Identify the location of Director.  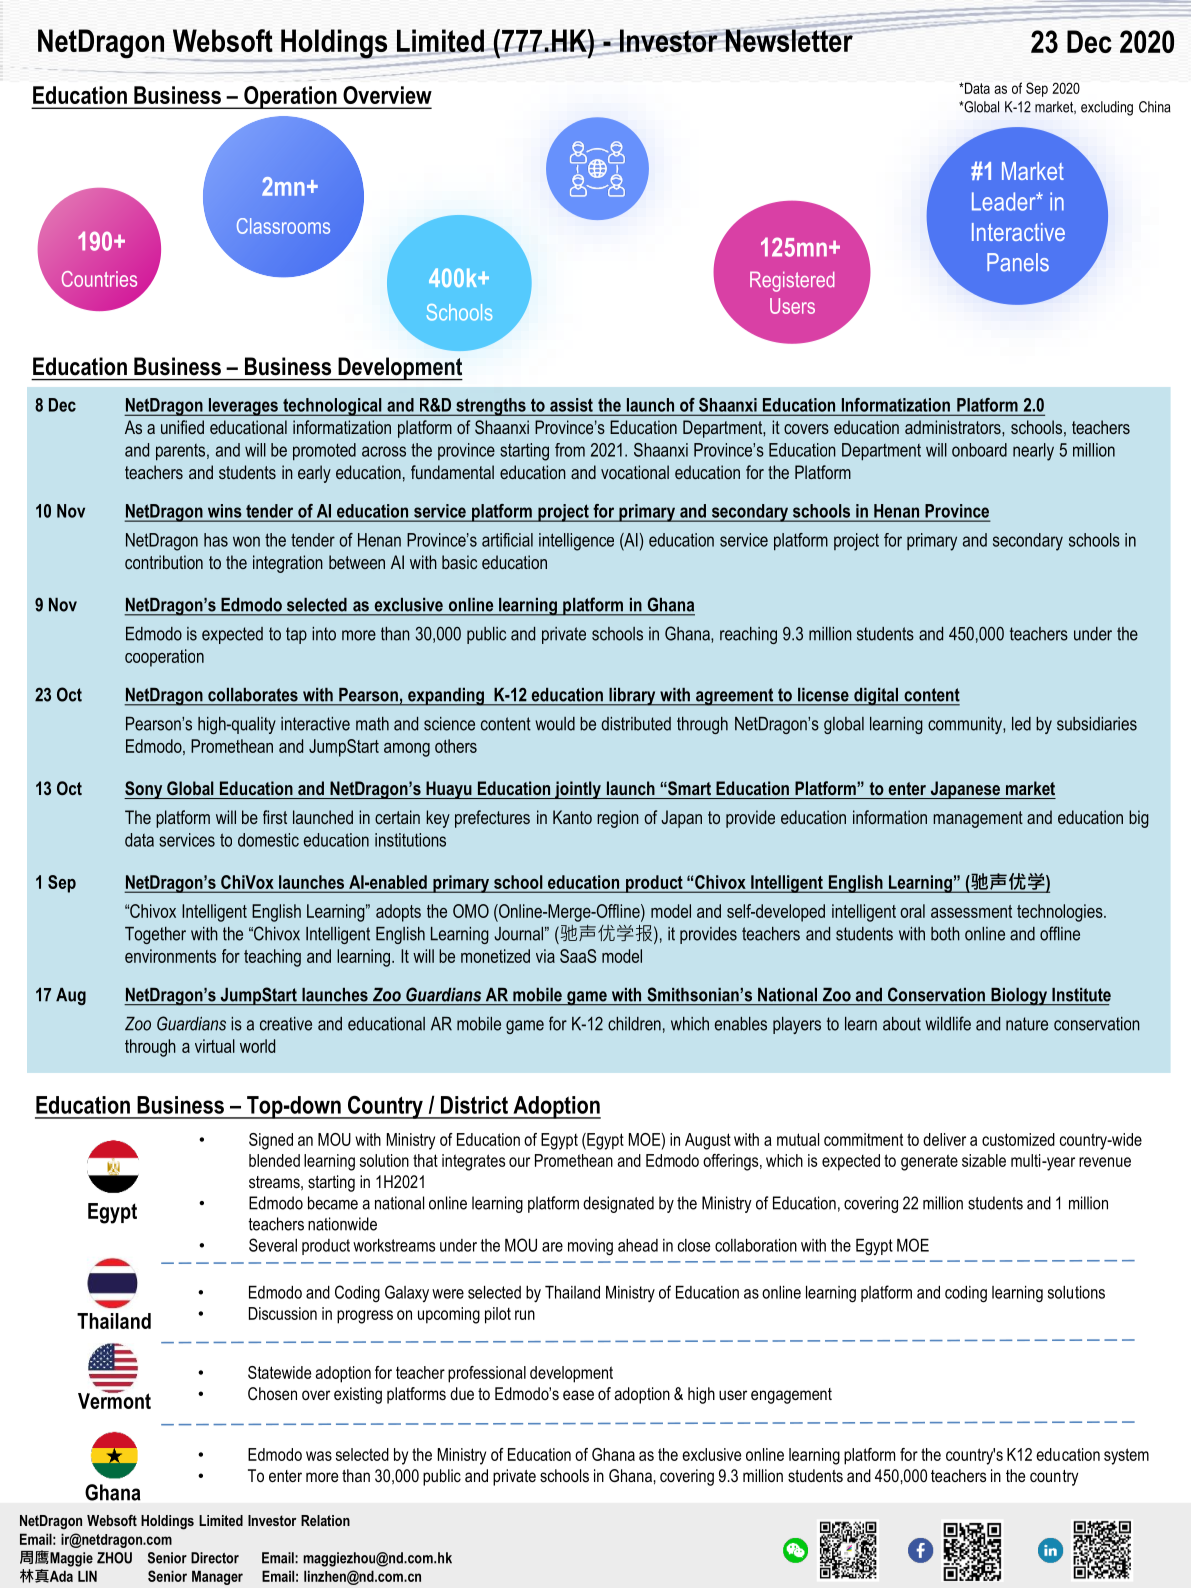
(215, 1558).
